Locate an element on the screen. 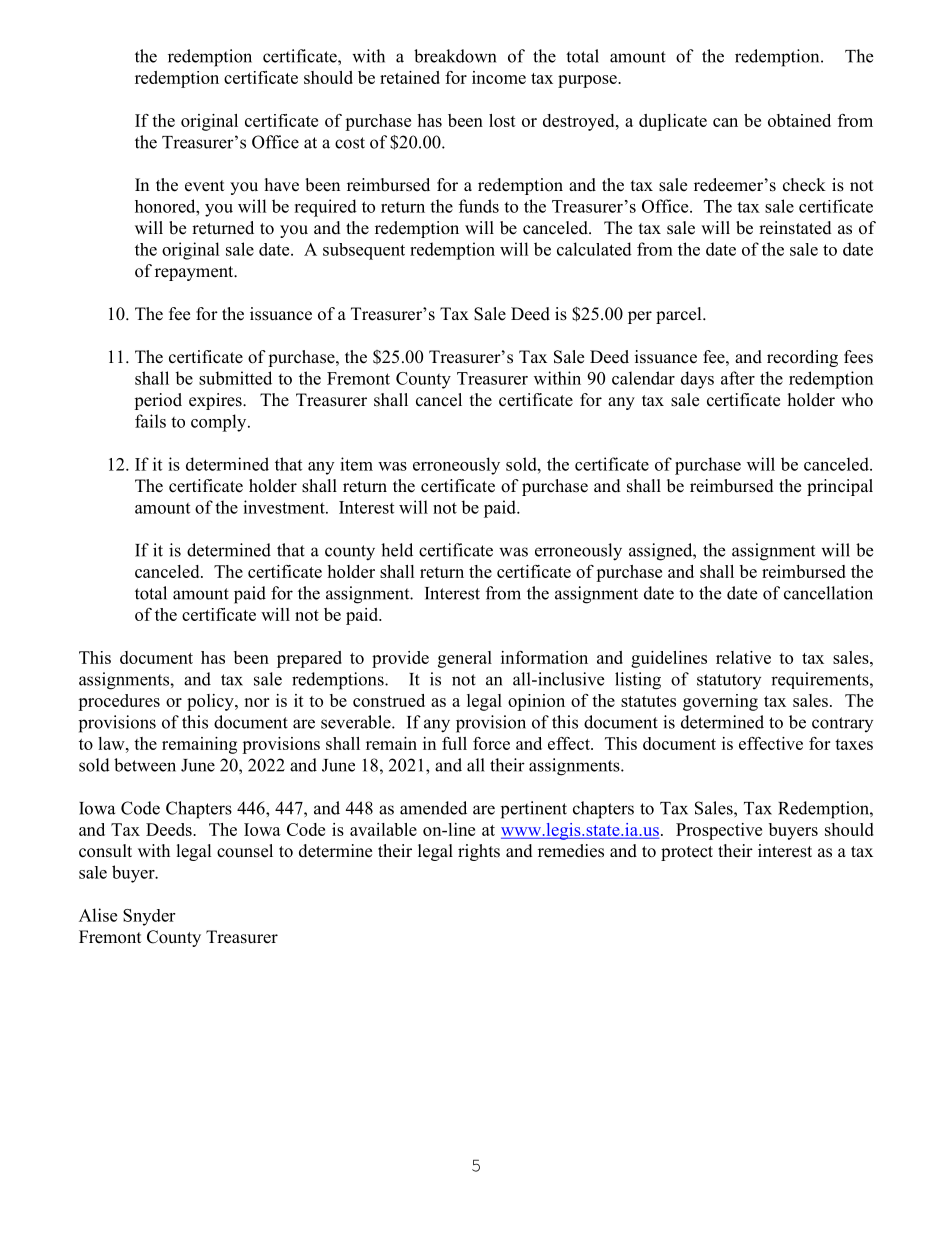 The width and height of the screenshot is (952, 1233). calculated is located at coordinates (594, 249).
